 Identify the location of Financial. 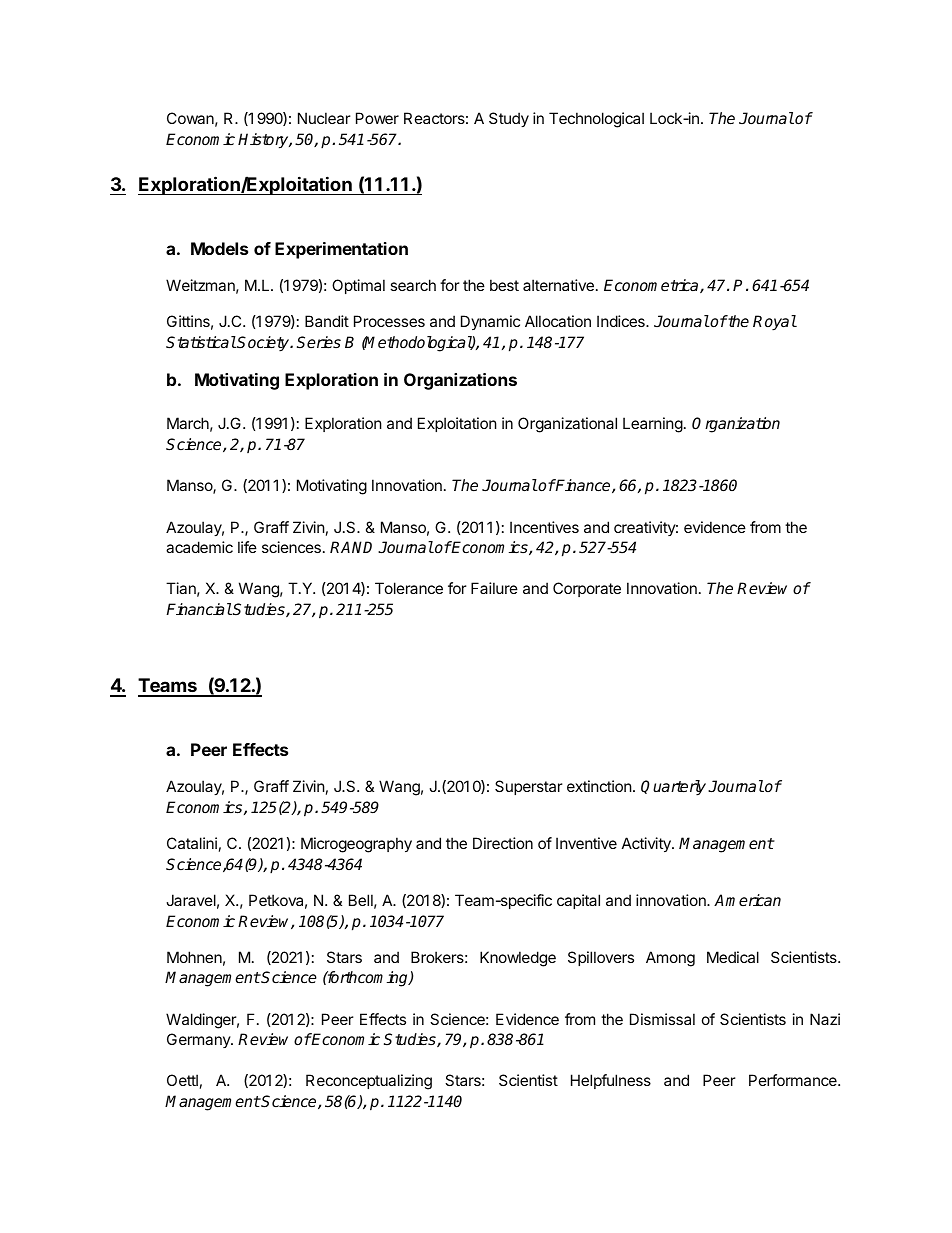
(199, 609).
